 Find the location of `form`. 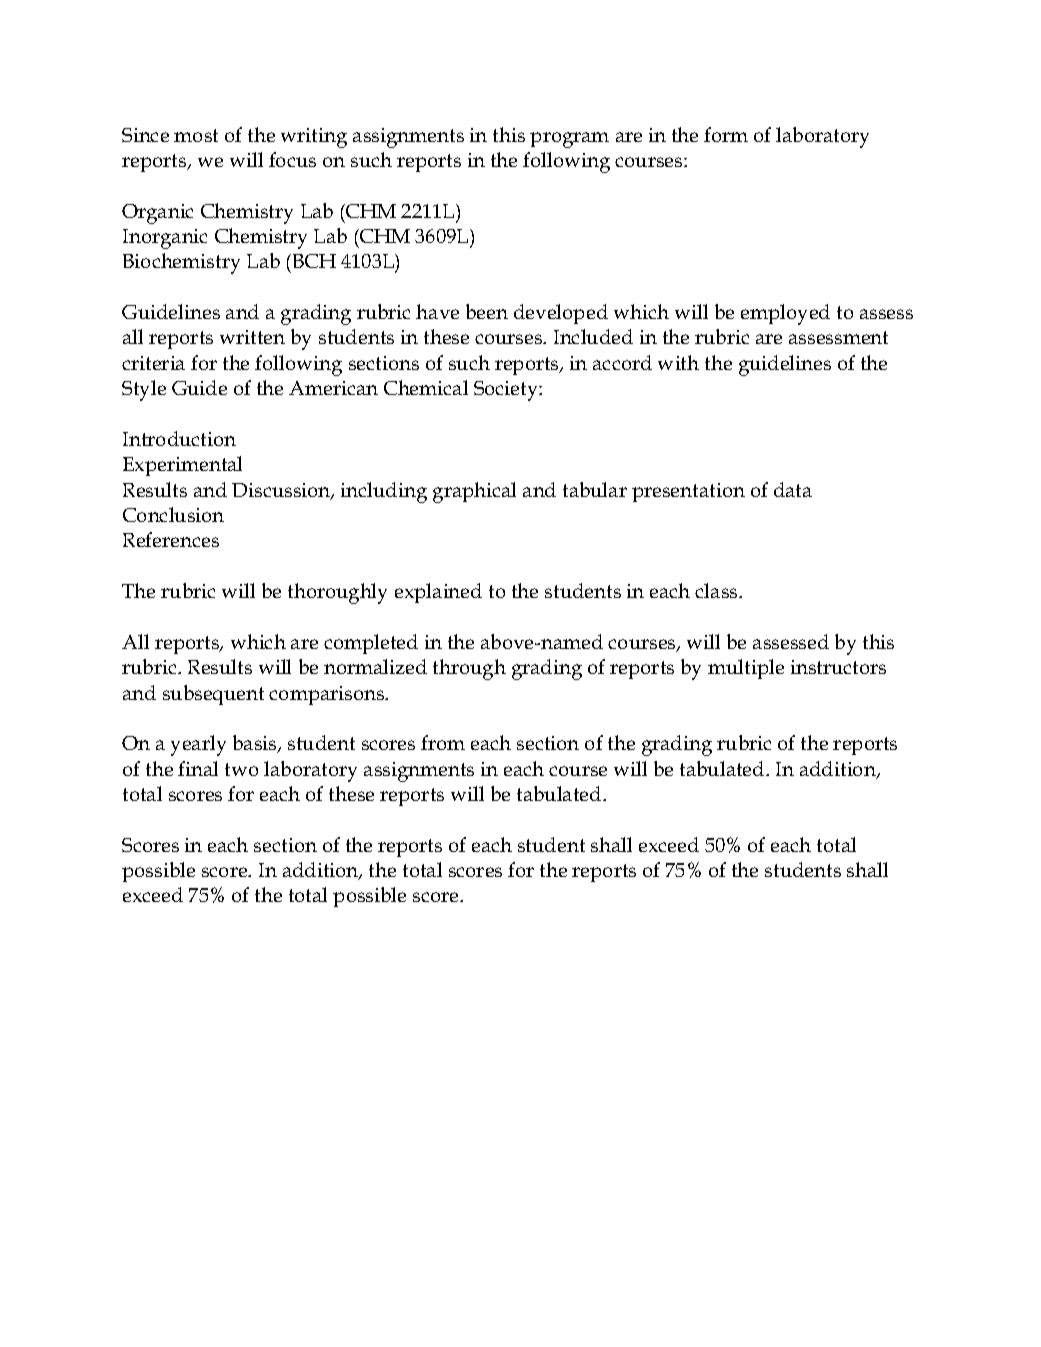

form is located at coordinates (726, 134).
